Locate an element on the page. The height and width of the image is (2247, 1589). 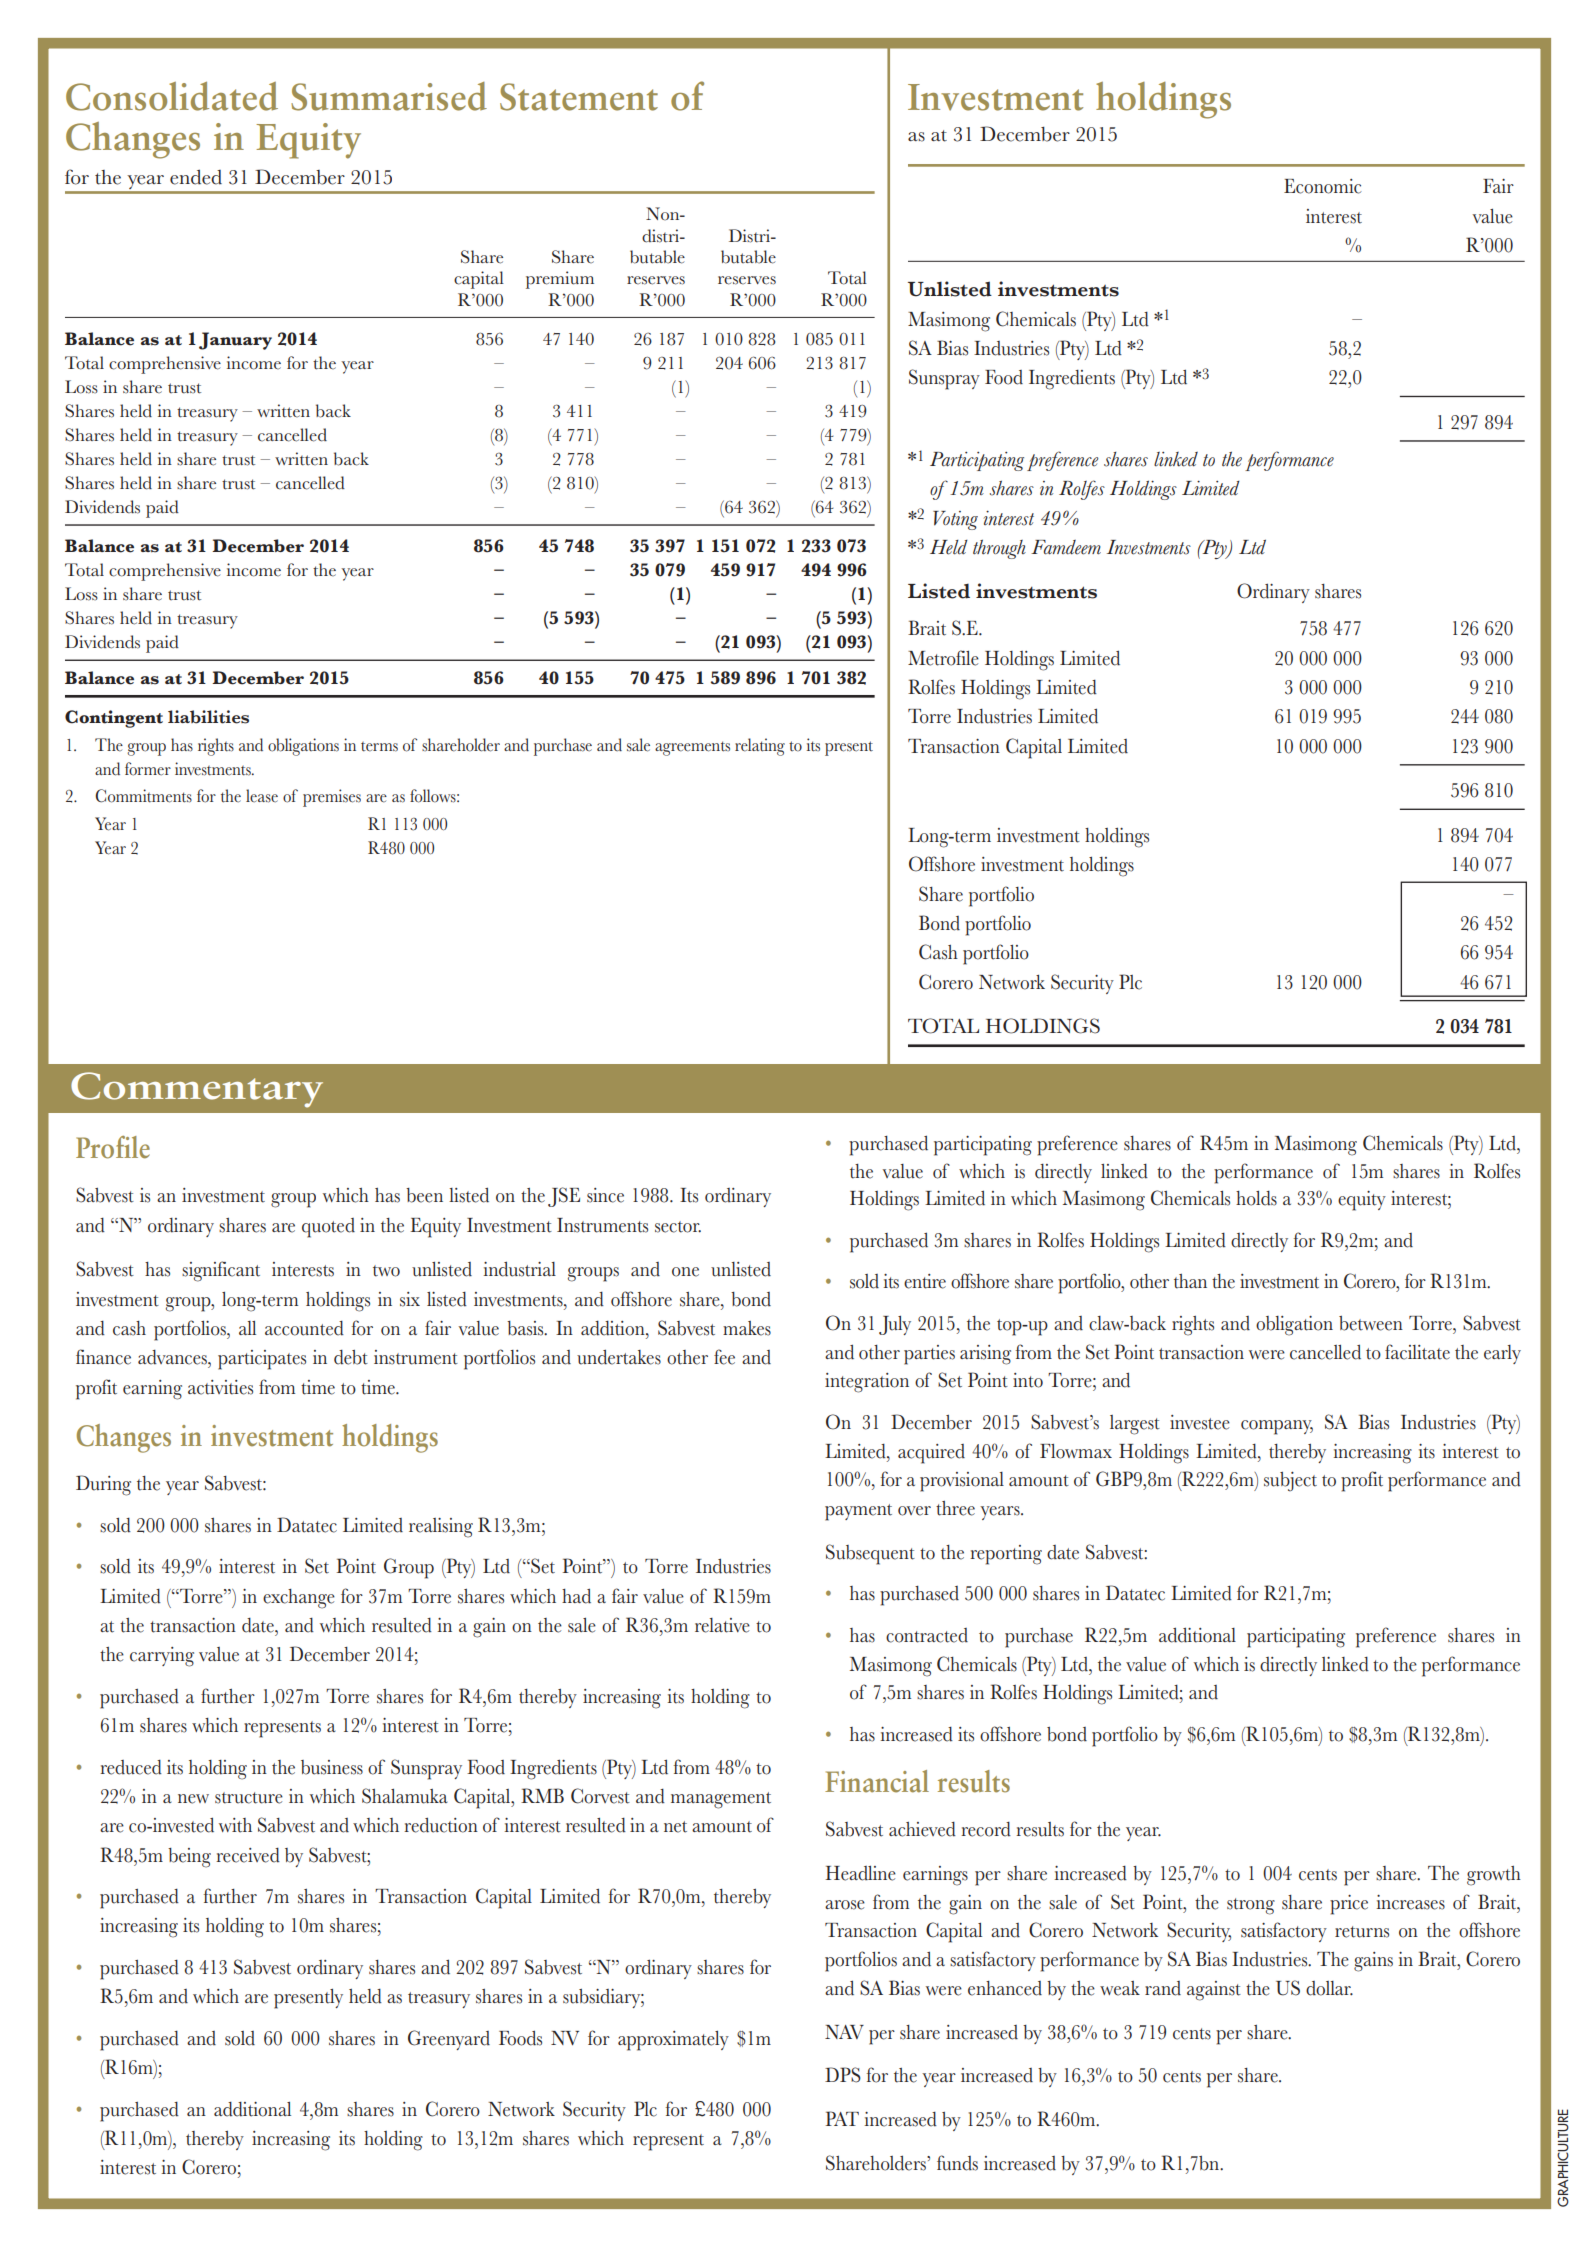
integration is located at coordinates (867, 1383).
